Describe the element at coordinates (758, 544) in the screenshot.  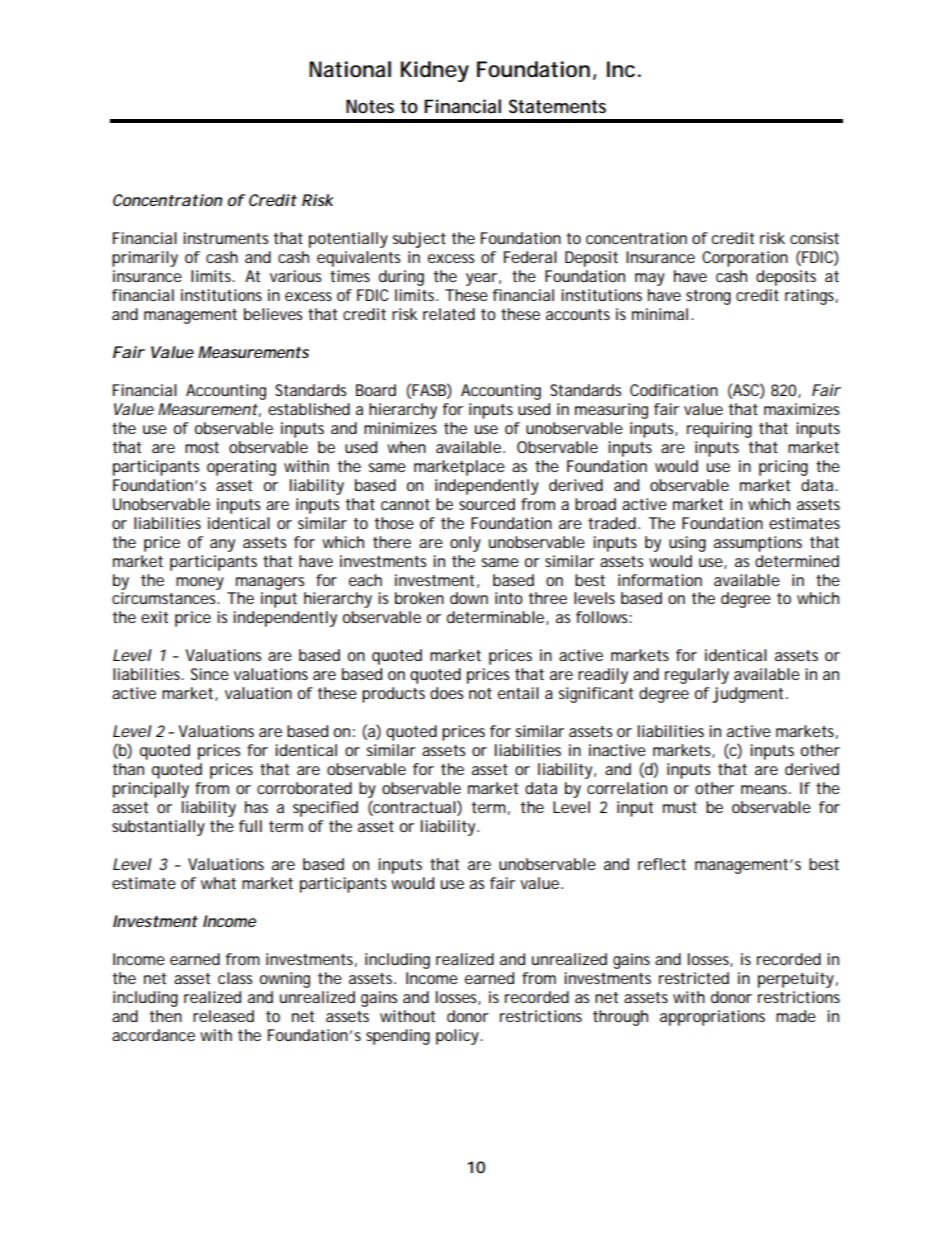
I see `assumptions` at that location.
